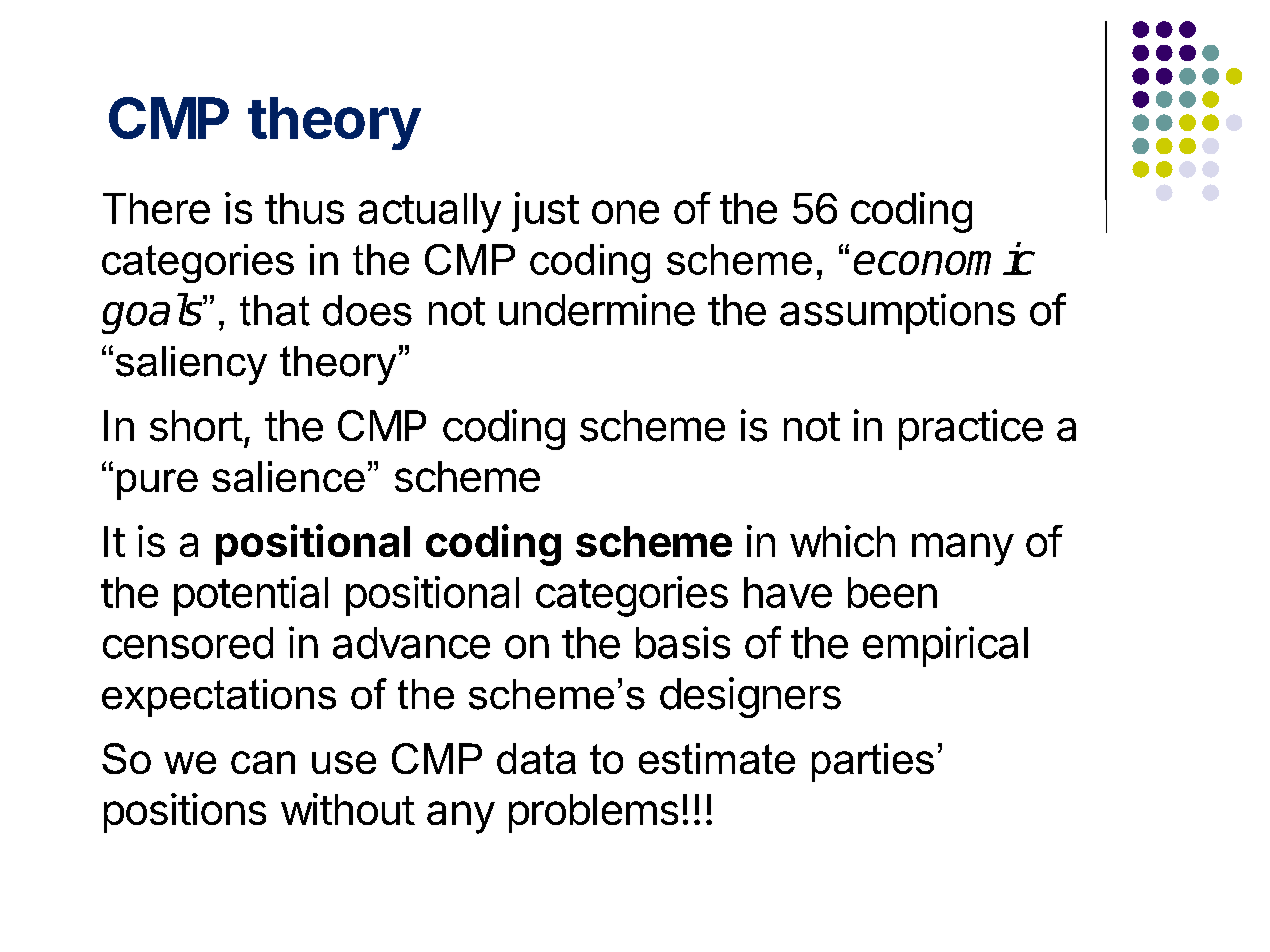 This screenshot has height=952, width=1270. Describe the element at coordinates (196, 426) in the screenshot. I see `short` at that location.
